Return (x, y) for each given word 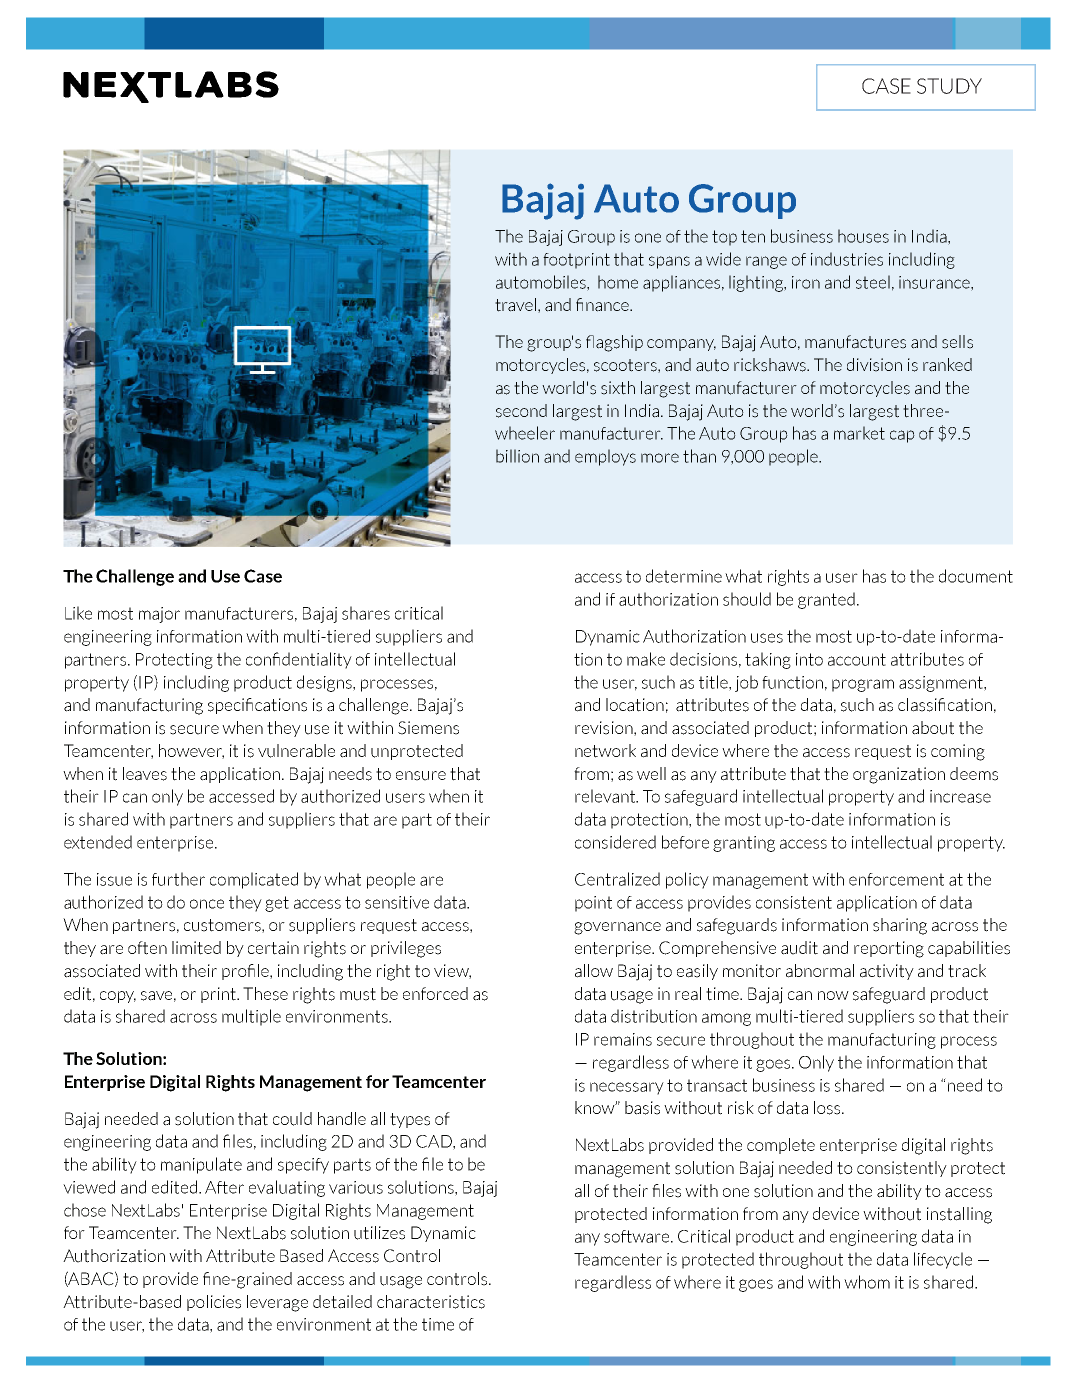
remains (623, 1039)
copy (118, 997)
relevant (606, 796)
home (618, 282)
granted (826, 600)
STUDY (949, 86)
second (521, 411)
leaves (145, 774)
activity (887, 972)
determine (684, 576)
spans (669, 262)
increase (960, 796)
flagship (614, 343)
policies (214, 1303)
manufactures (855, 342)
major (159, 615)
